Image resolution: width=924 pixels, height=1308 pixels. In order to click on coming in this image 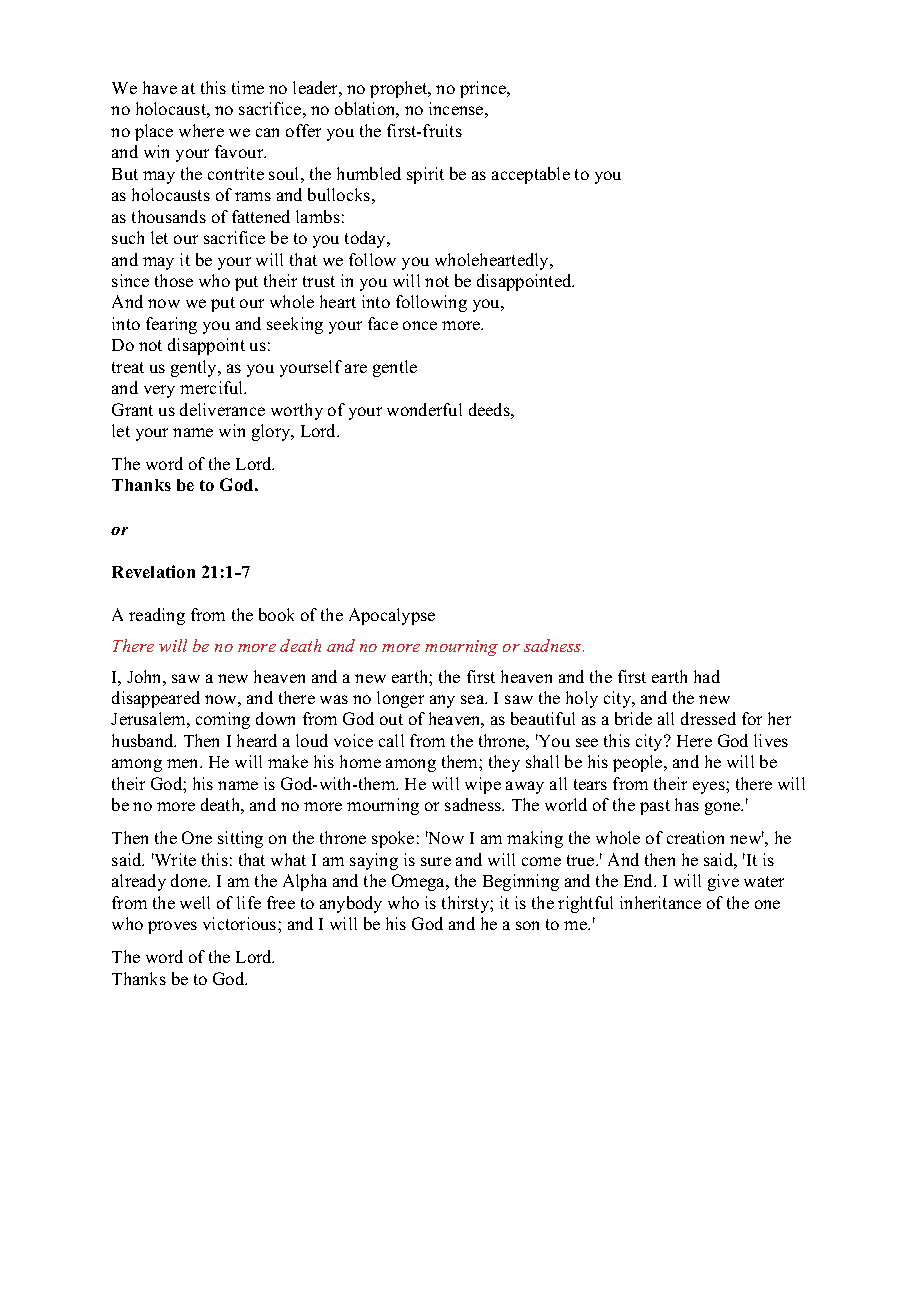, I will do `click(223, 720)`.
